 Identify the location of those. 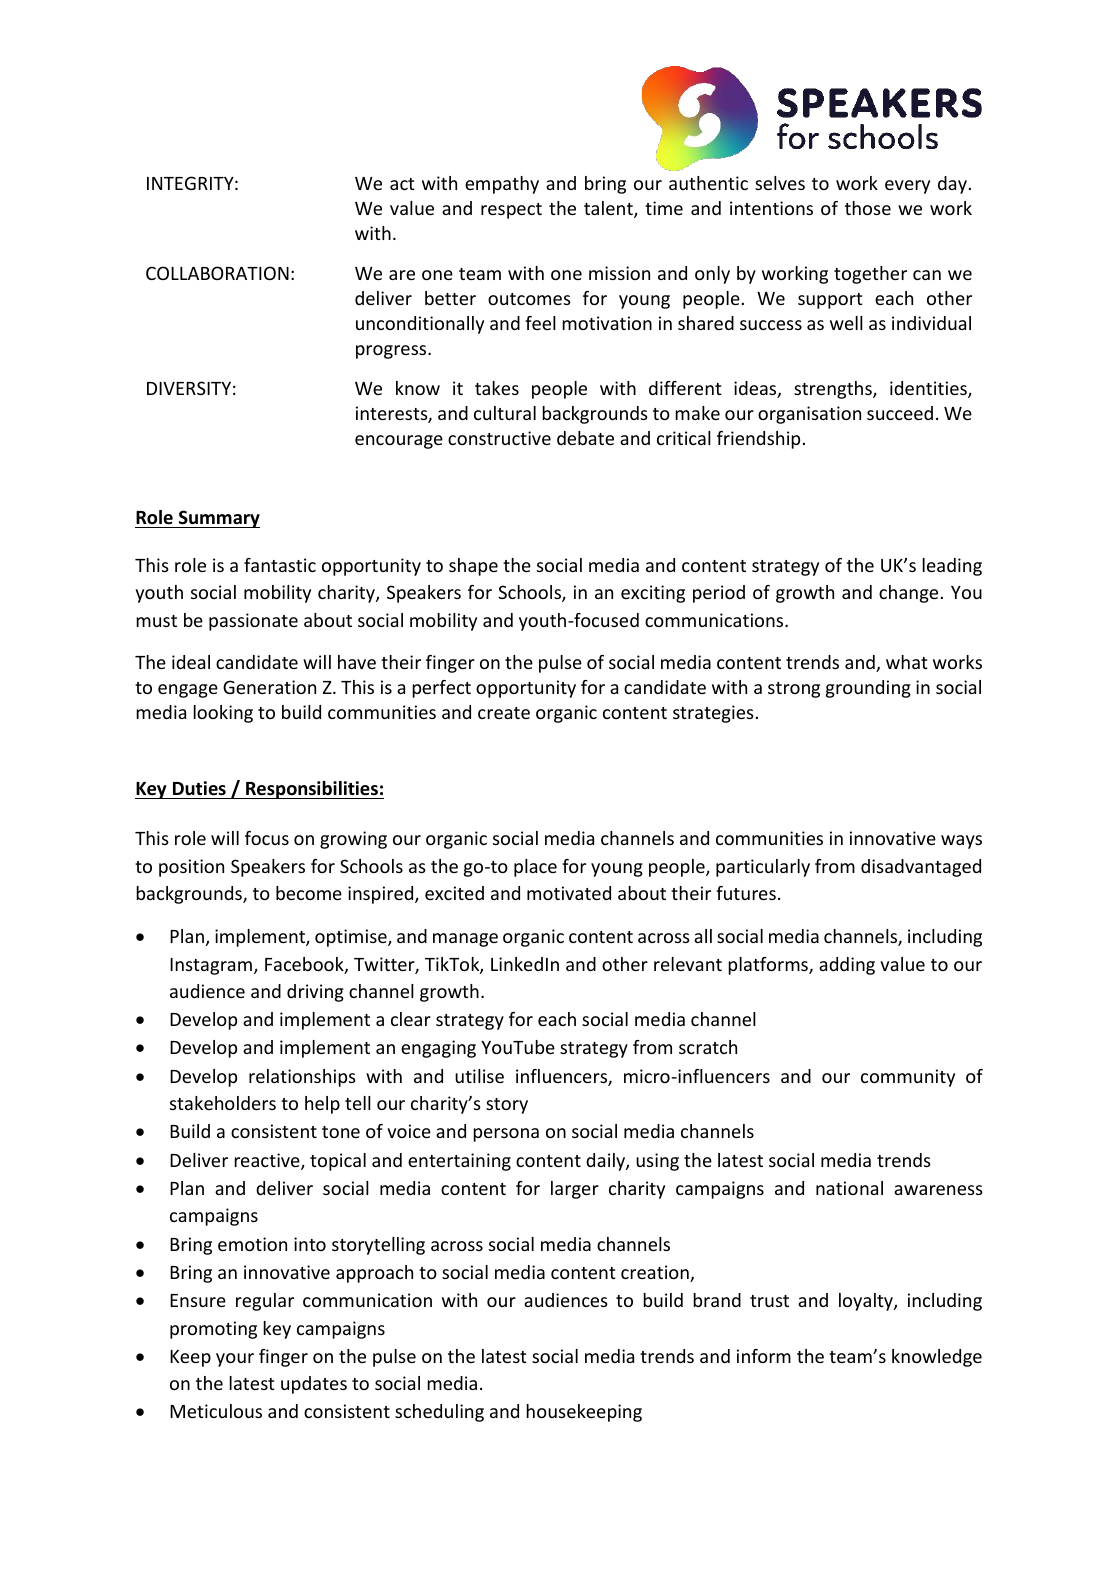
(868, 208).
